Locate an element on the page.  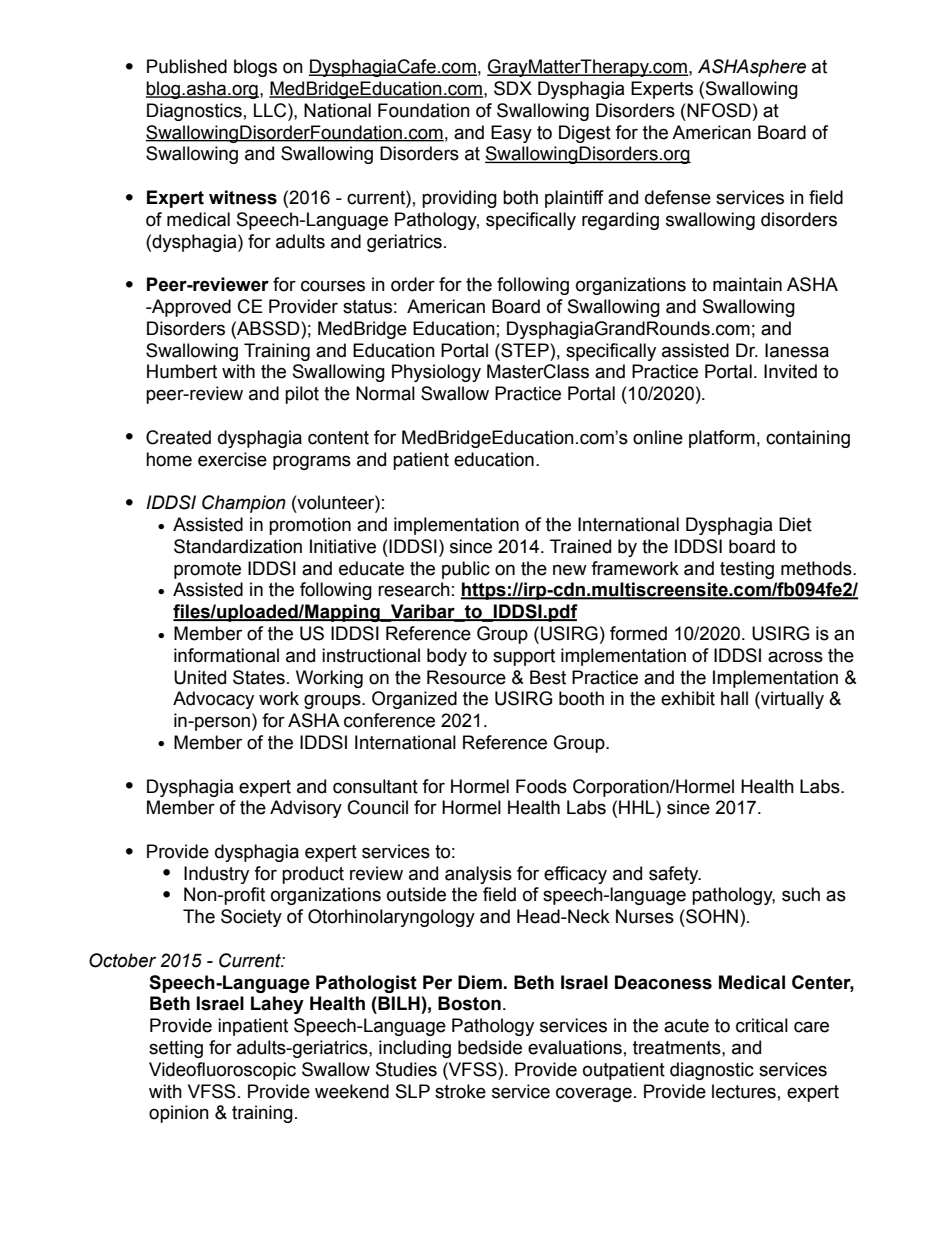
opinion is located at coordinates (179, 1114).
